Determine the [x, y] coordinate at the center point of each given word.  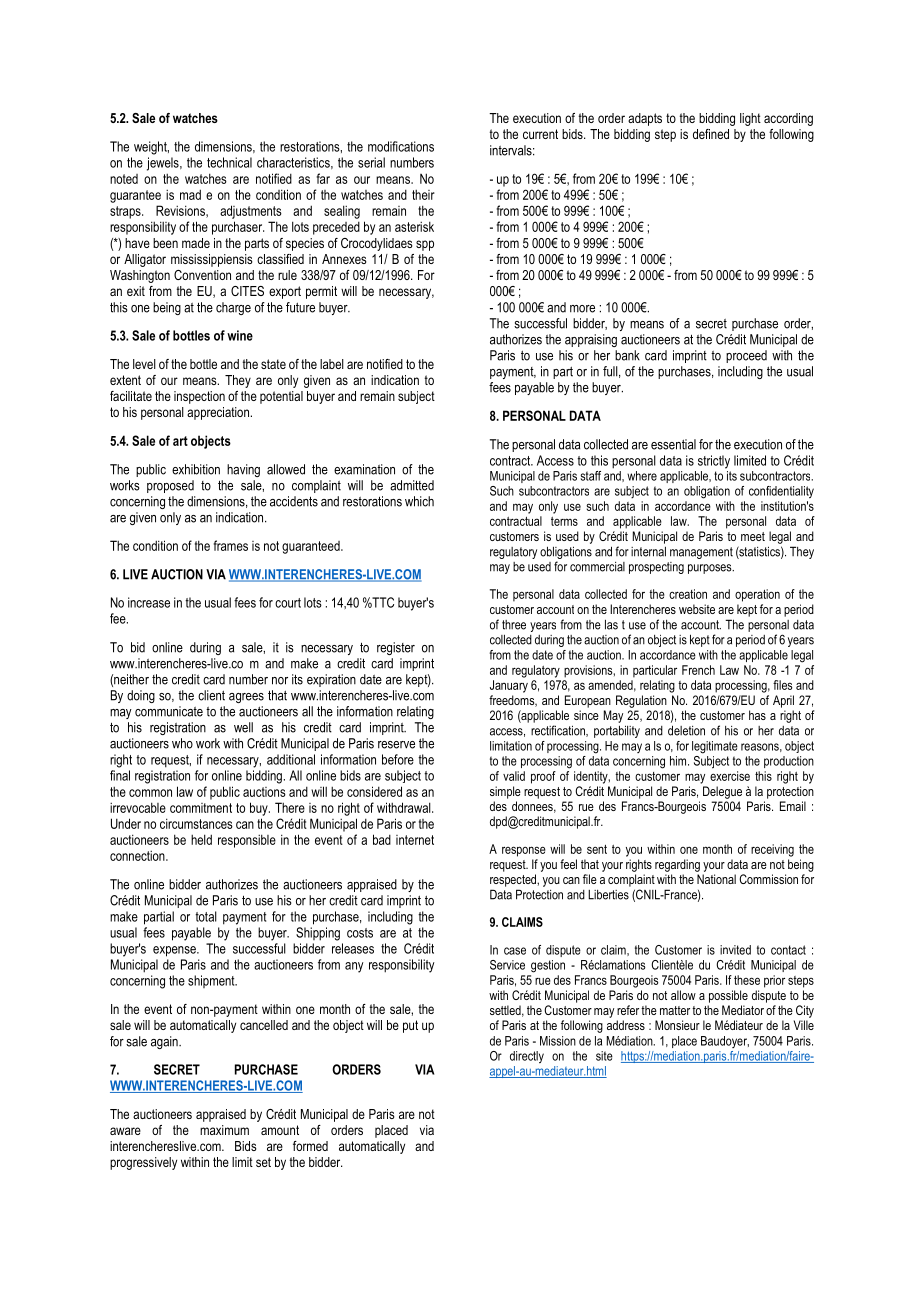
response [524, 851]
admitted [412, 485]
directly [527, 1057]
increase [149, 602]
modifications [401, 146]
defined [711, 134]
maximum [224, 1130]
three [514, 625]
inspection [199, 397]
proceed [746, 356]
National [716, 879]
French [698, 670]
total [206, 916]
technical [229, 162]
